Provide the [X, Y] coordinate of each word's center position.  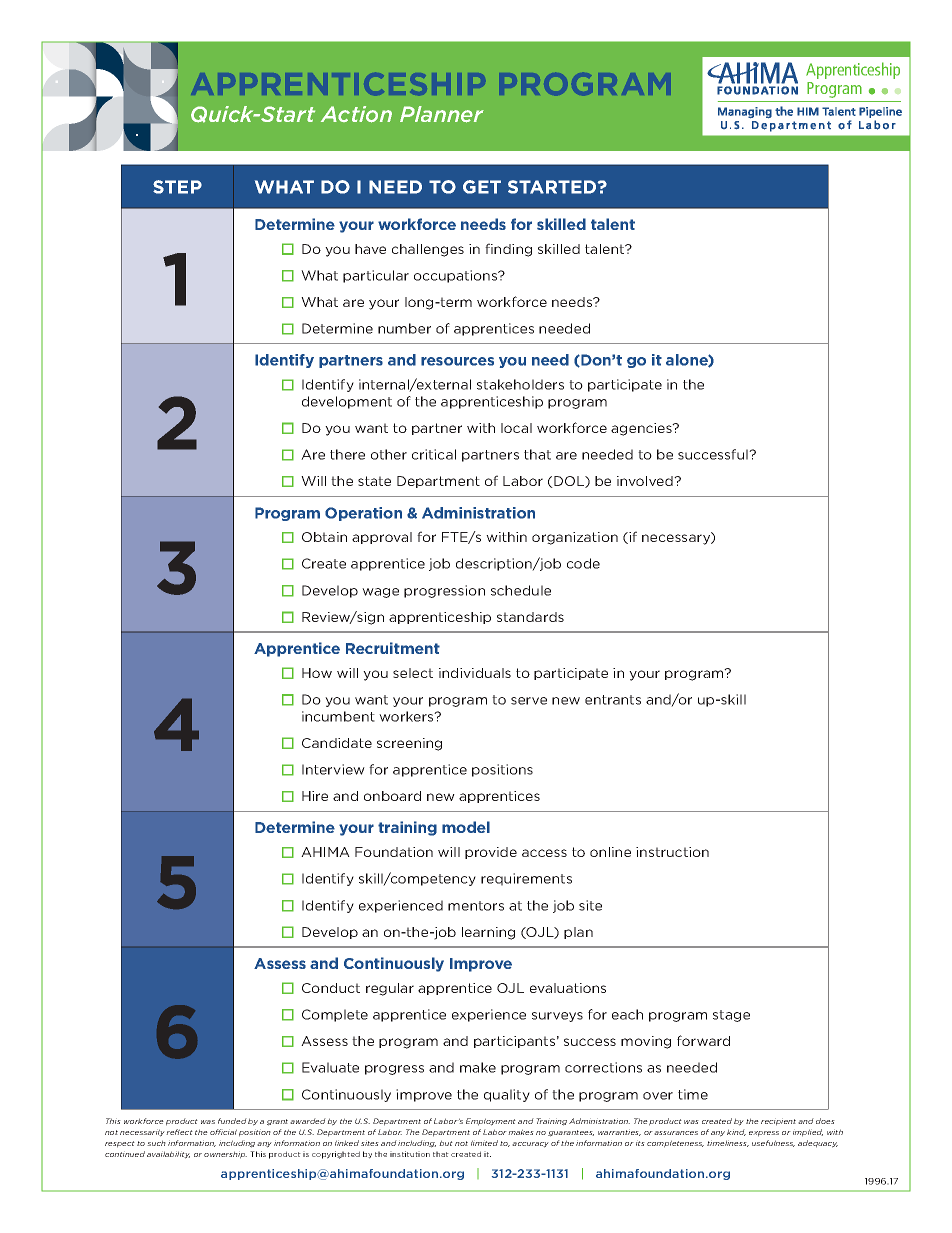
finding [508, 250]
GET [482, 187]
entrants [613, 700]
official [223, 1132]
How [317, 673]
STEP [177, 187]
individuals [475, 673]
